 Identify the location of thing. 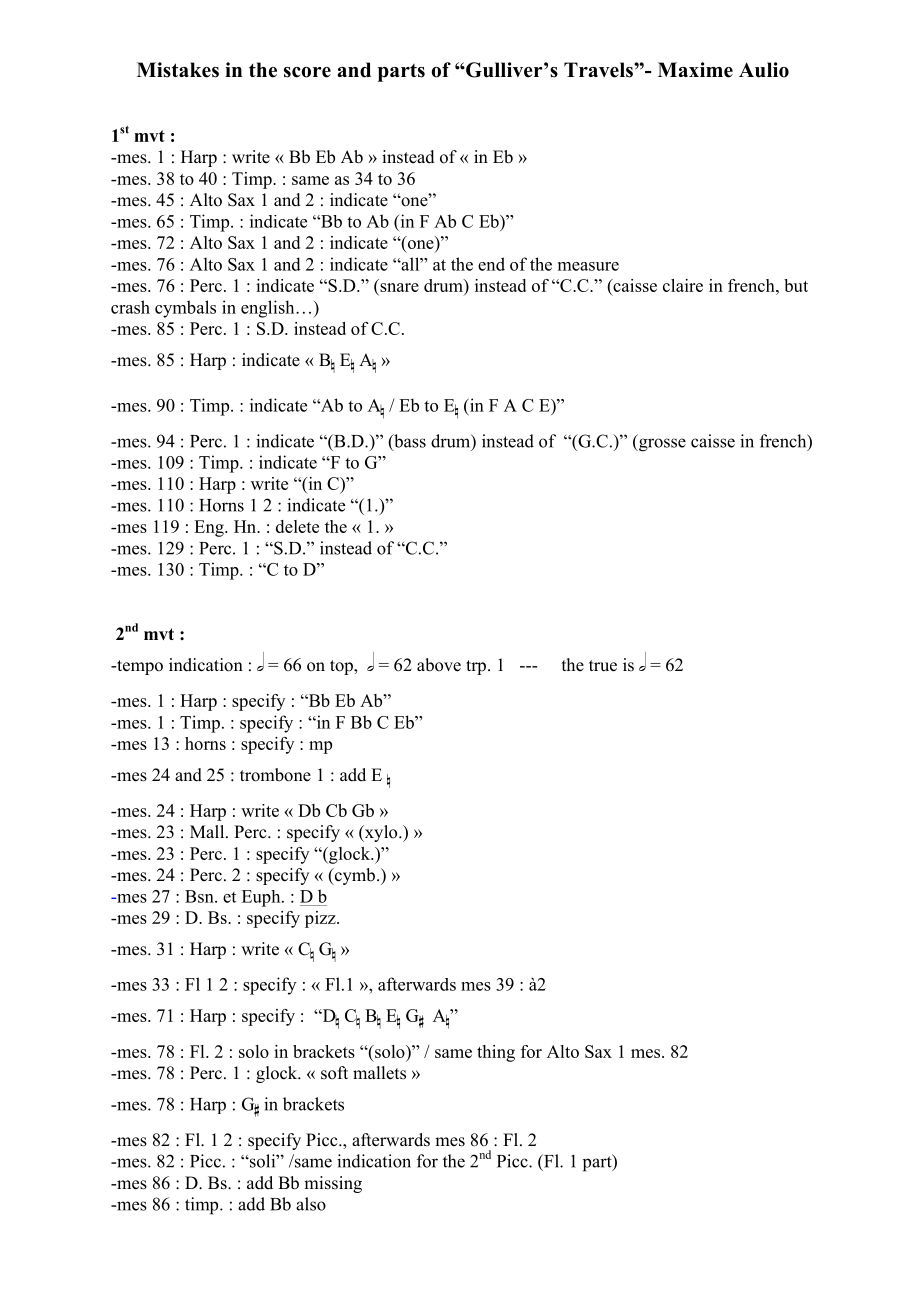
(496, 1053).
